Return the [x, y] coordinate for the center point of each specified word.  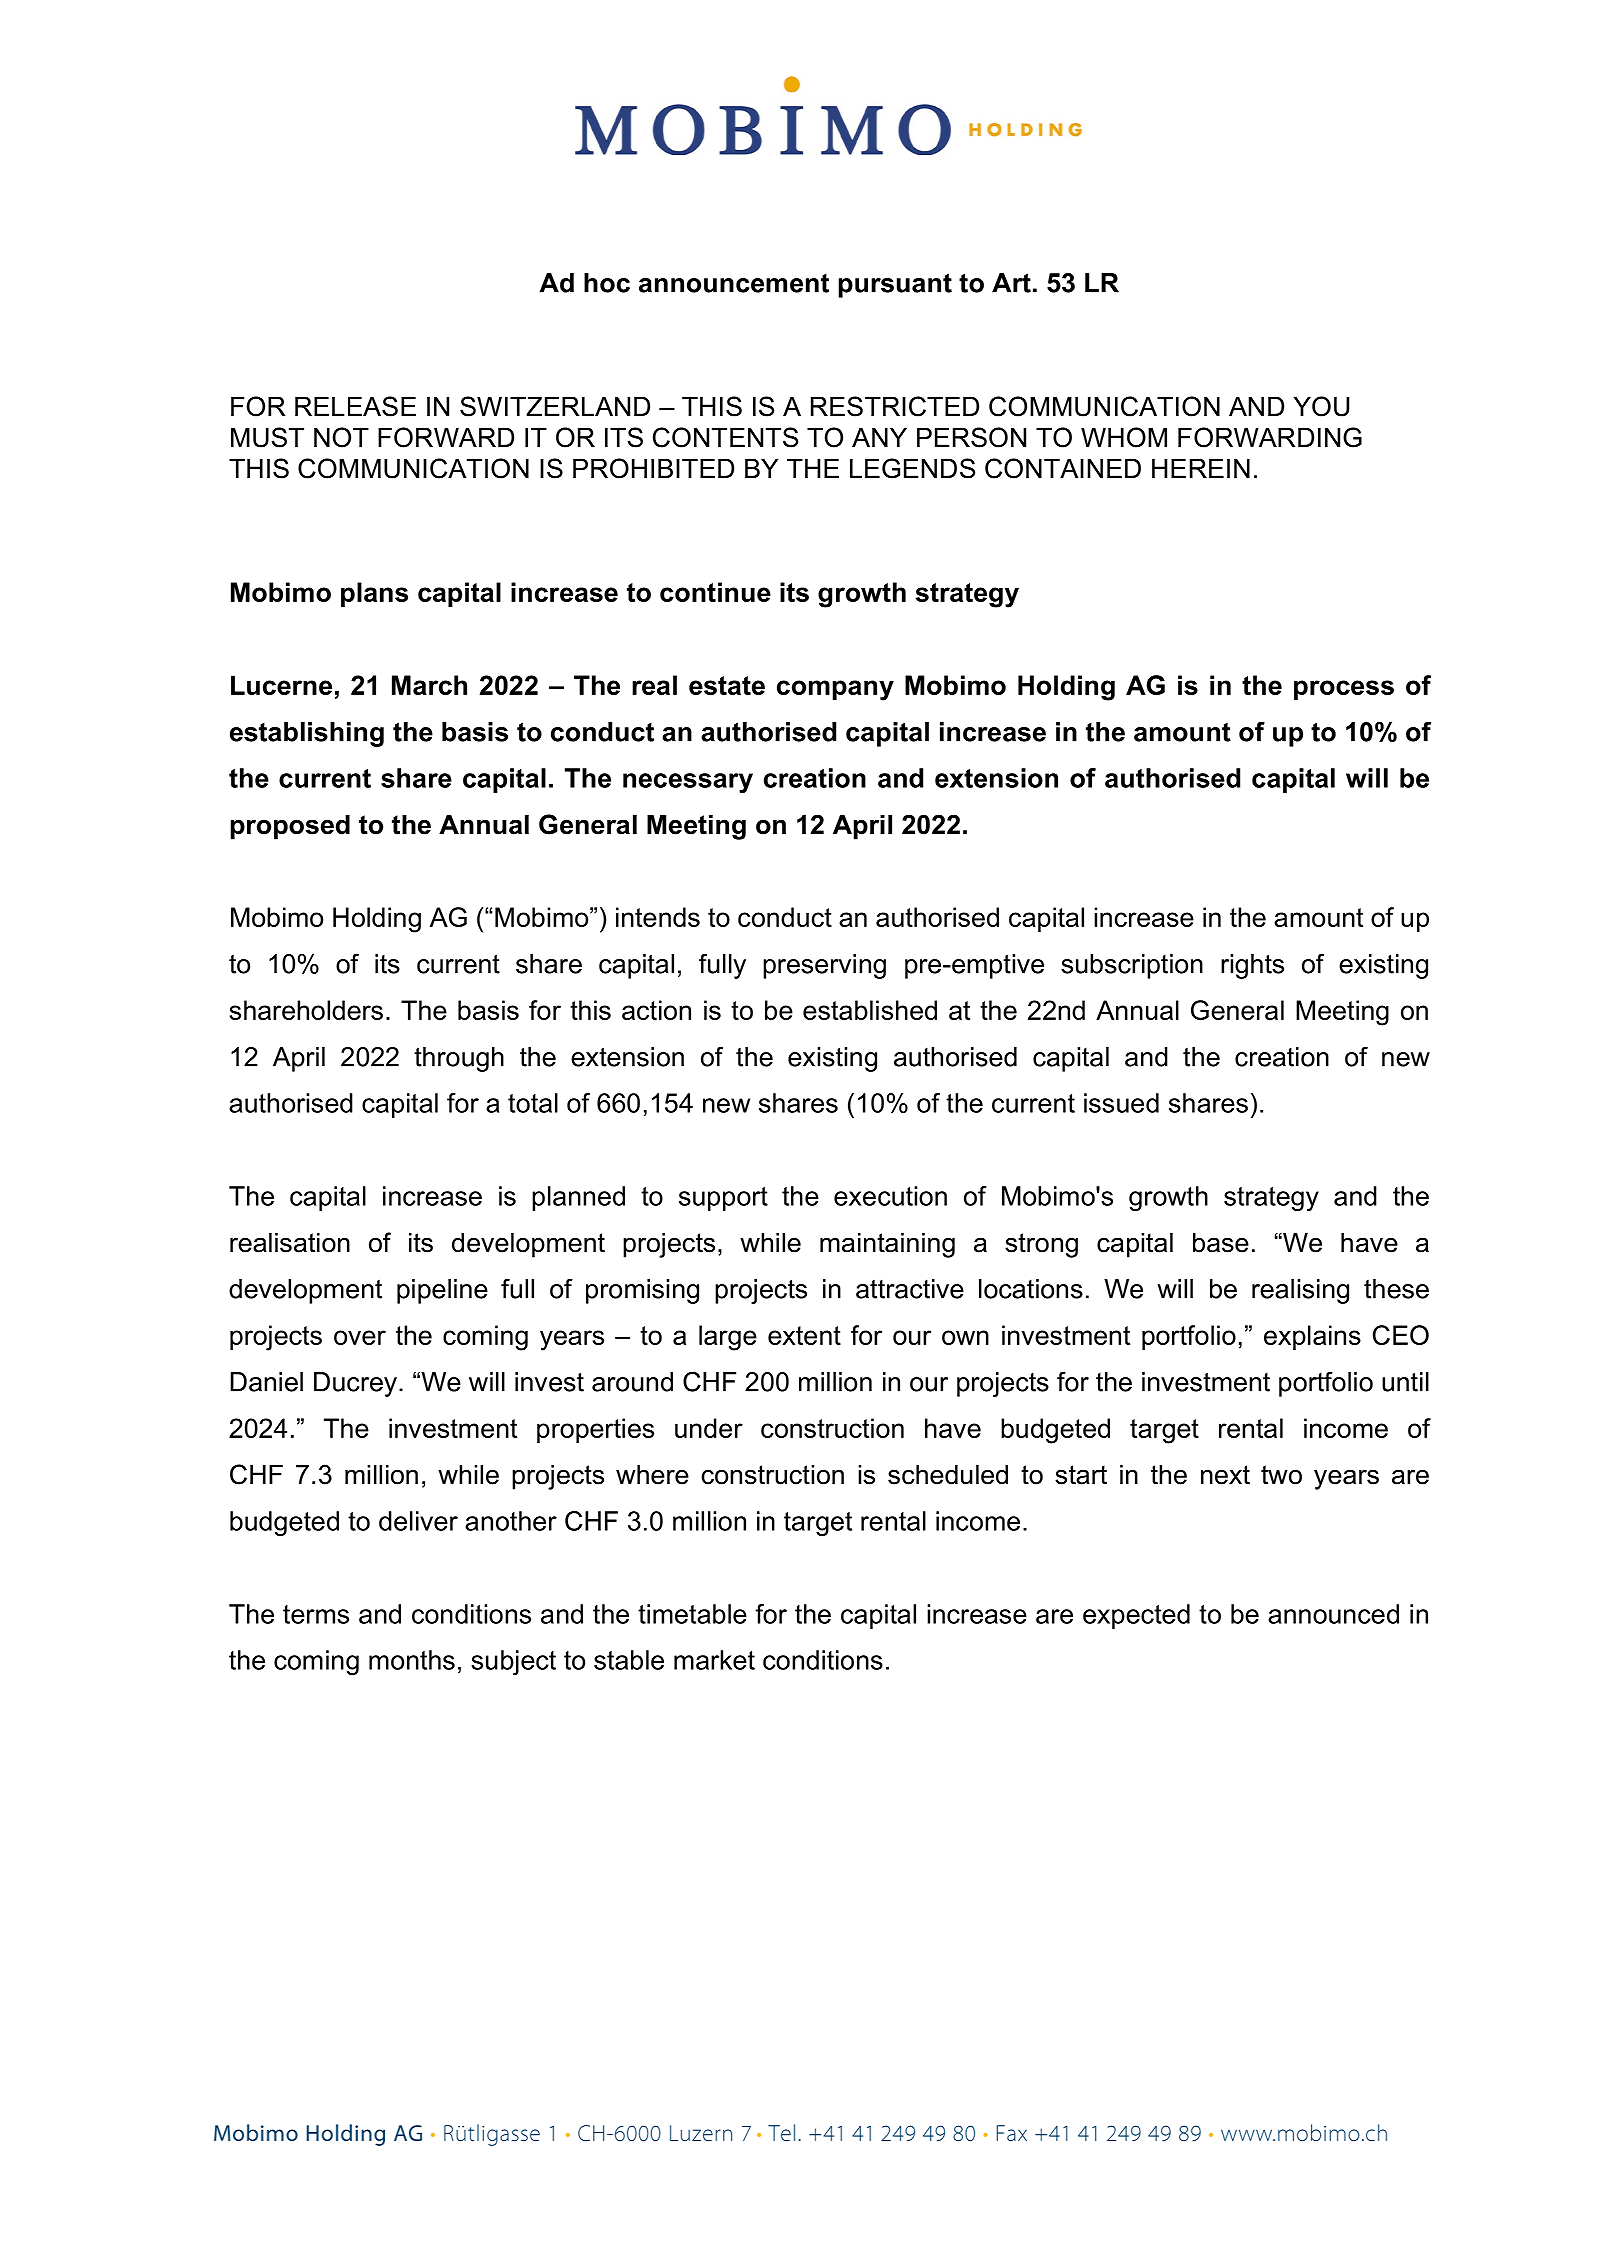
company [835, 690]
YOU [1321, 406]
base [1221, 1243]
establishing [307, 734]
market [714, 1660]
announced [1333, 1614]
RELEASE [355, 406]
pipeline [442, 1291]
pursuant [895, 285]
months [412, 1660]
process [1344, 690]
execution [890, 1196]
